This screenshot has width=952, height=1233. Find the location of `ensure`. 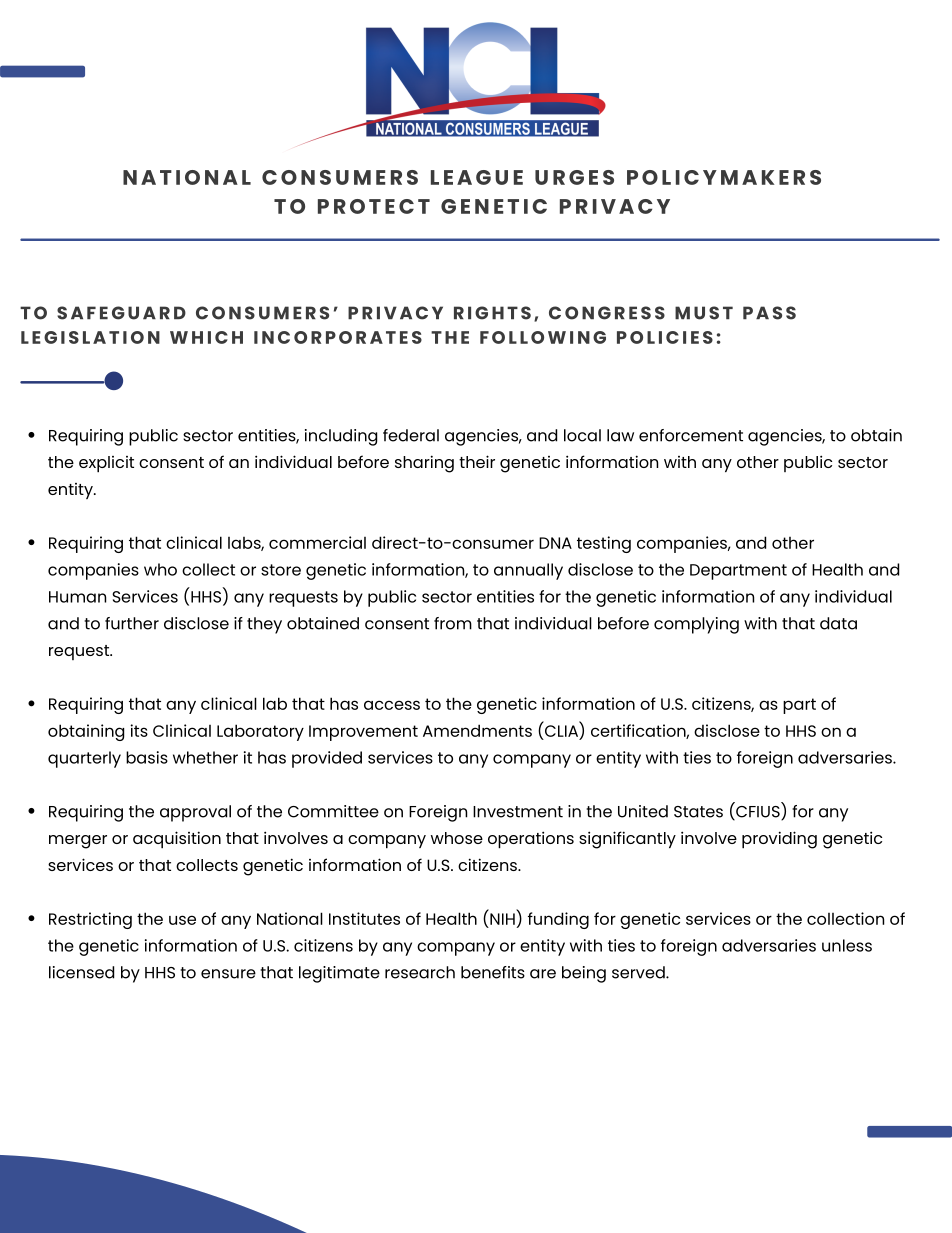

ensure is located at coordinates (228, 974).
